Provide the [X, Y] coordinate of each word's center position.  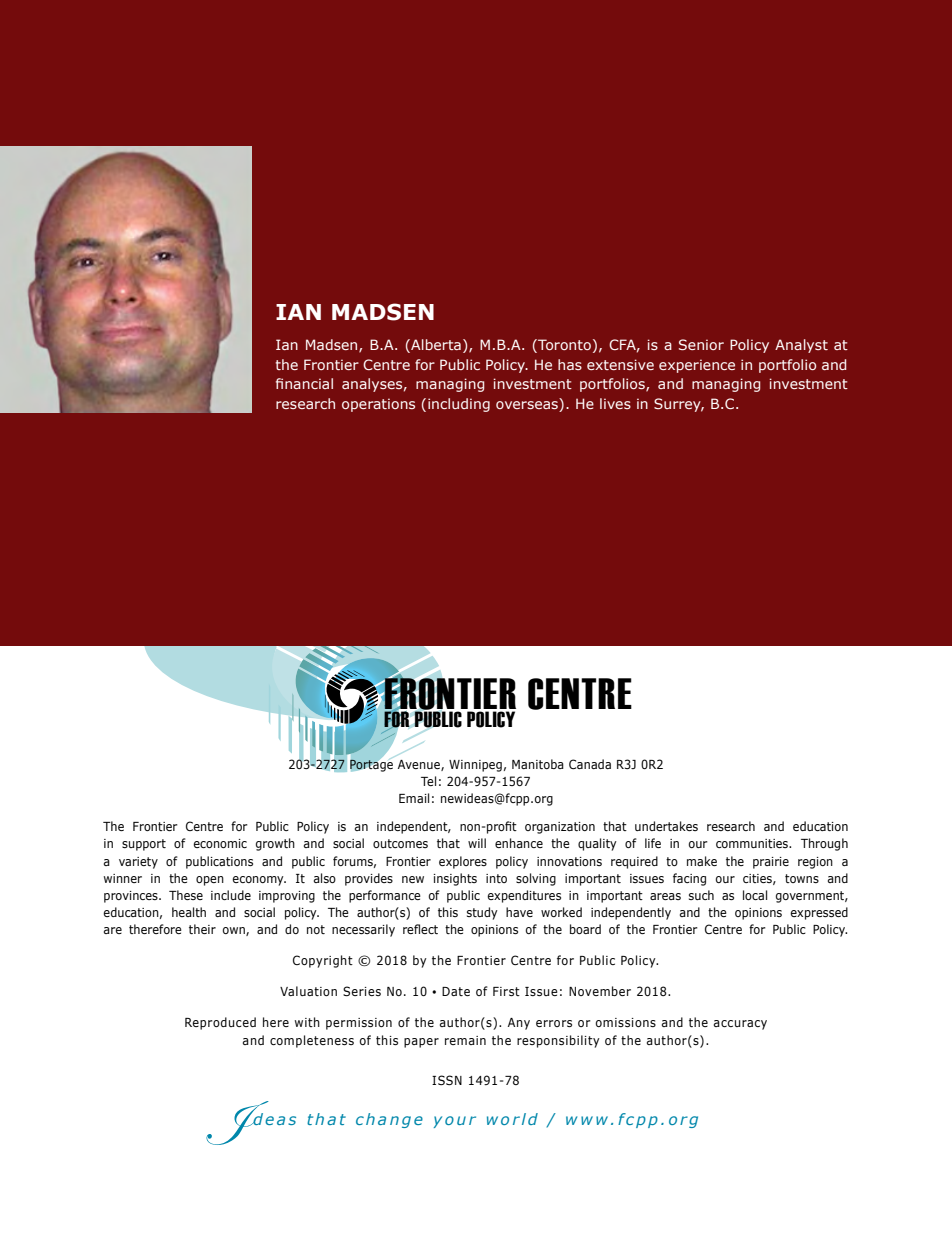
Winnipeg [475, 766]
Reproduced [220, 1023]
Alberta [435, 346]
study [482, 913]
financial [304, 383]
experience [697, 366]
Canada [590, 764]
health [189, 912]
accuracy [740, 1025]
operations [378, 405]
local [755, 895]
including [459, 405]
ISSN [447, 1080]
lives [615, 403]
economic [220, 843]
